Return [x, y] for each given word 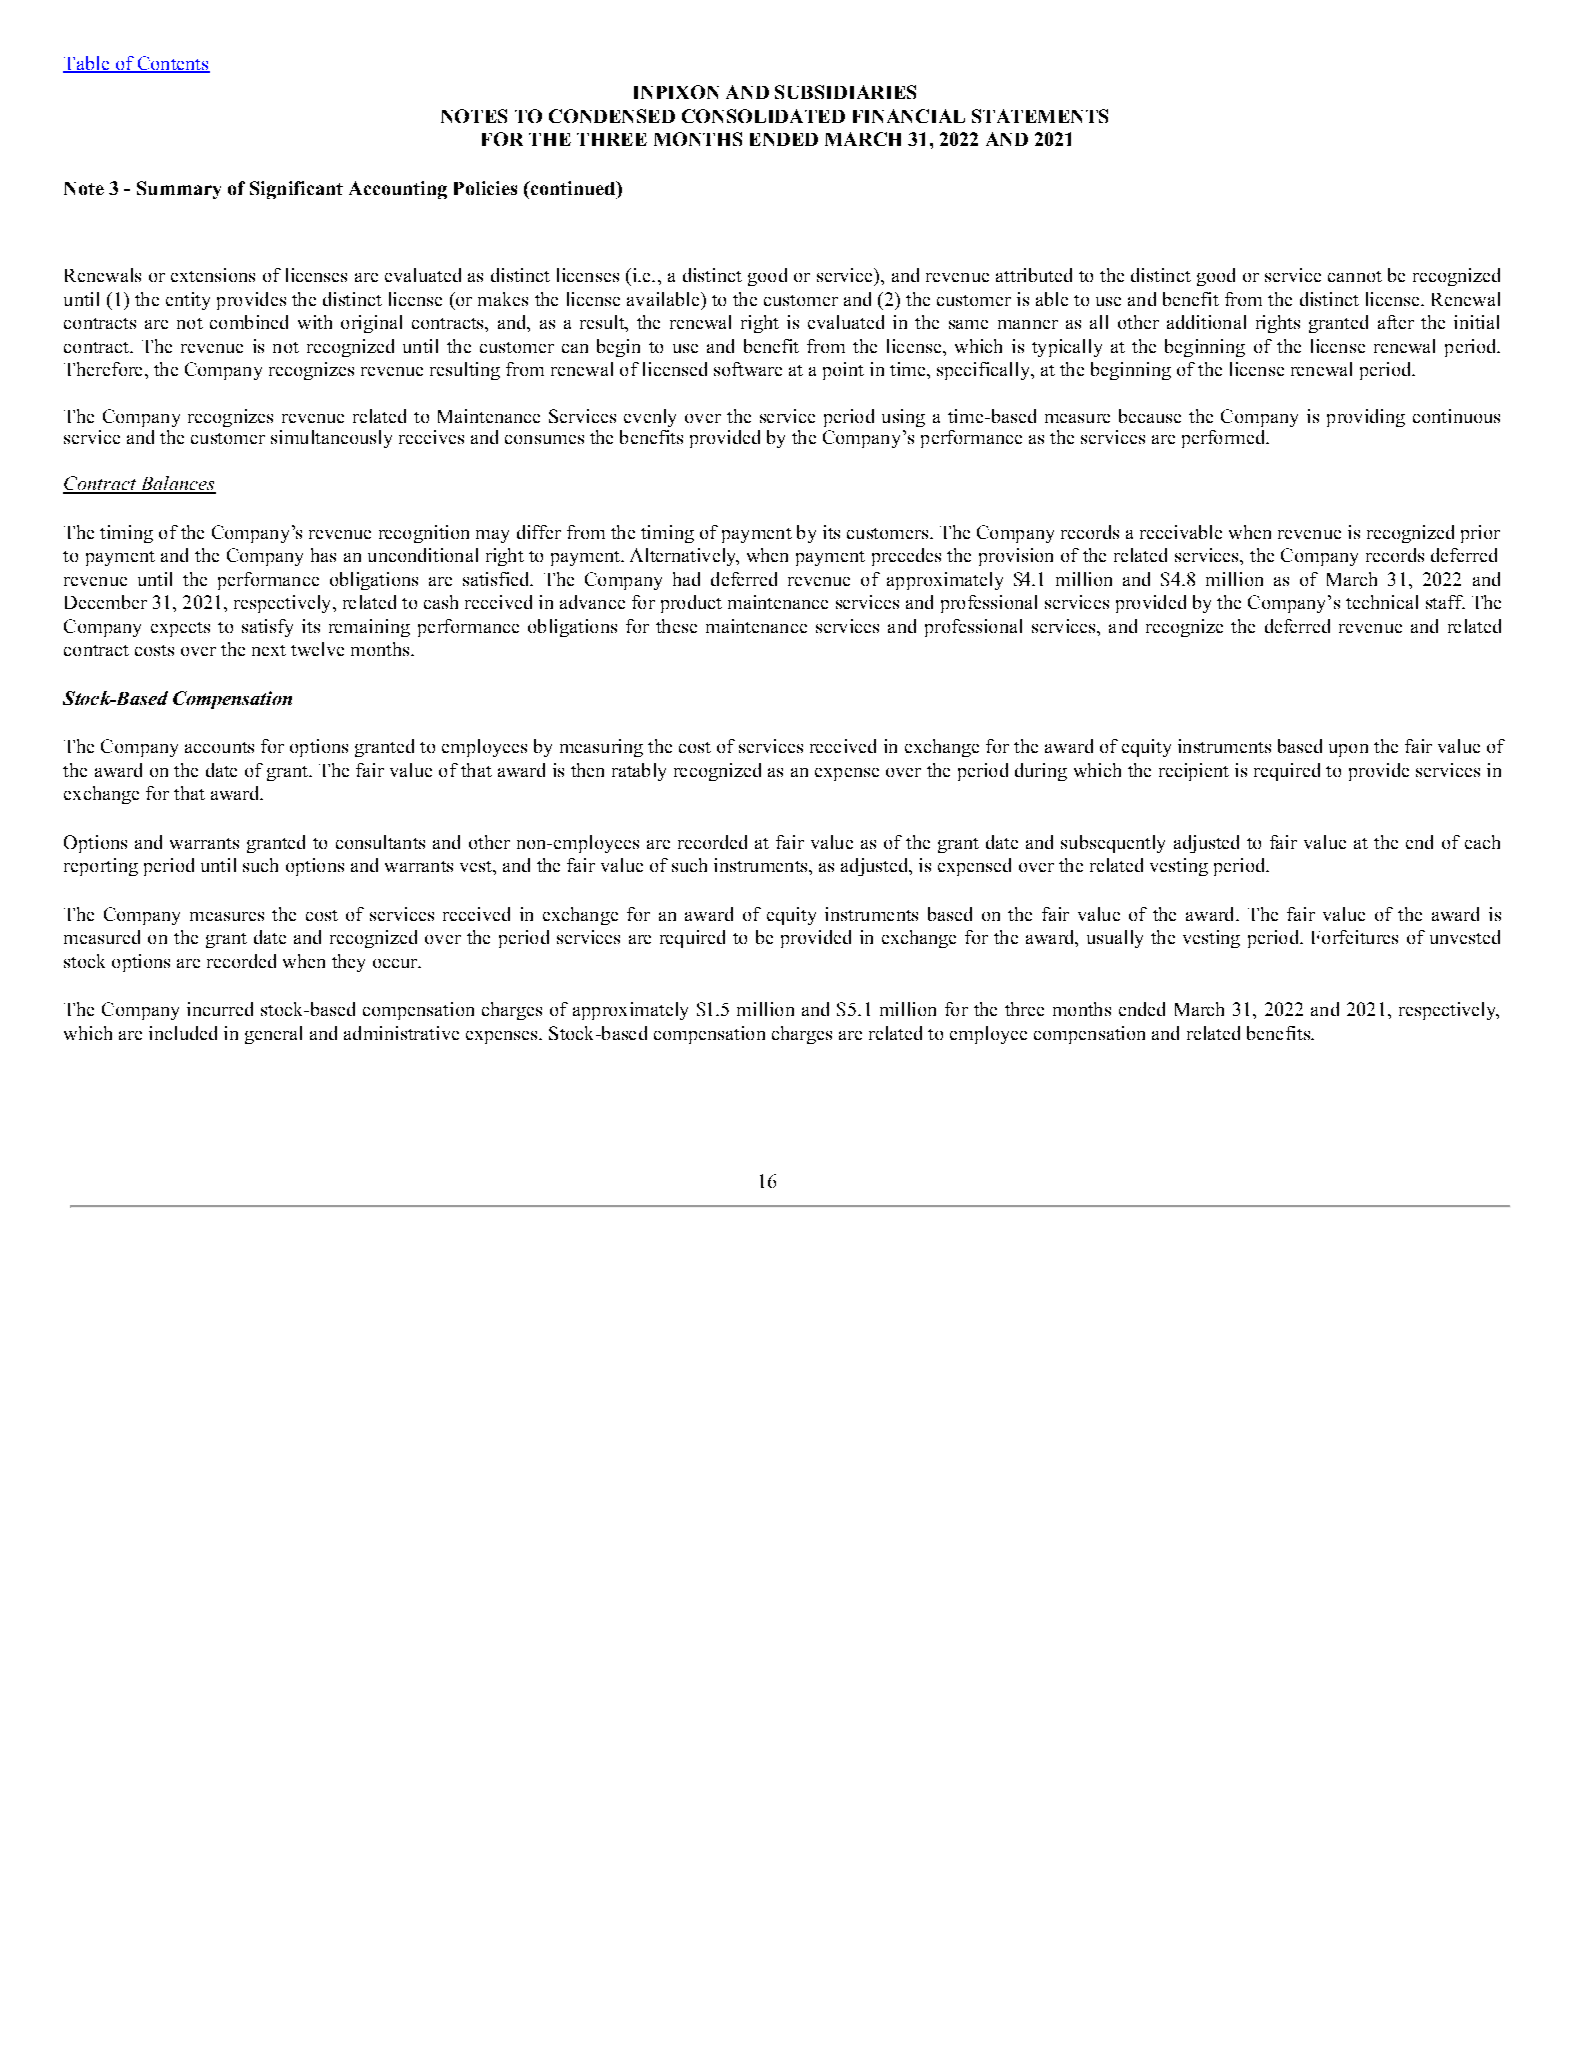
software [748, 369]
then [587, 770]
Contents [172, 64]
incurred [220, 1009]
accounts [219, 747]
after [1396, 322]
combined [249, 322]
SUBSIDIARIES [845, 92]
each [1482, 842]
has [323, 555]
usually [1115, 939]
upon [1348, 750]
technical [1382, 602]
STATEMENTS [1040, 116]
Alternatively [684, 557]
